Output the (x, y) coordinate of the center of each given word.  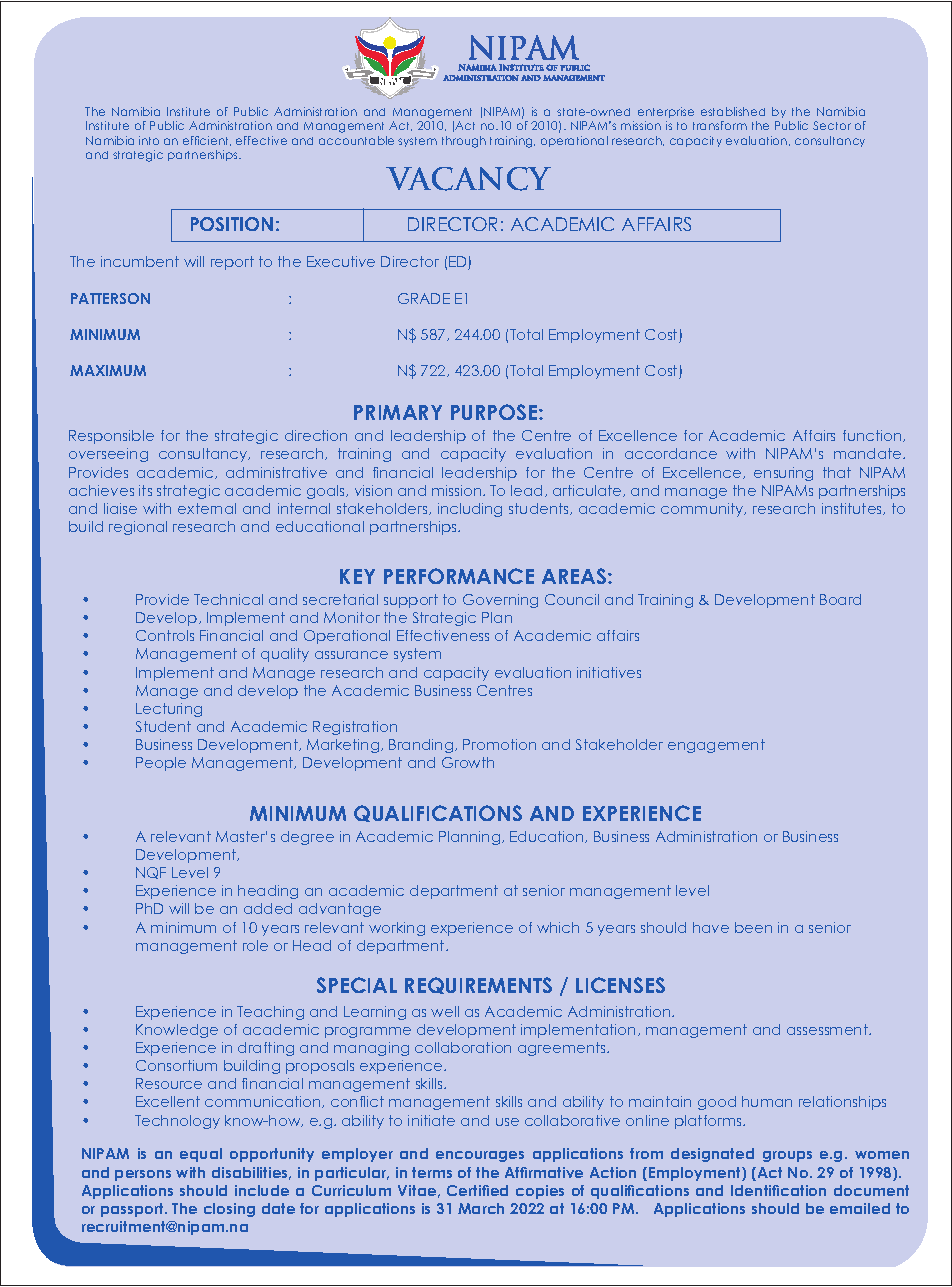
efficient (207, 141)
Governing (500, 601)
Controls (165, 635)
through (464, 142)
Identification (778, 1190)
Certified (477, 1190)
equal (201, 1155)
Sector (832, 125)
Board (840, 599)
